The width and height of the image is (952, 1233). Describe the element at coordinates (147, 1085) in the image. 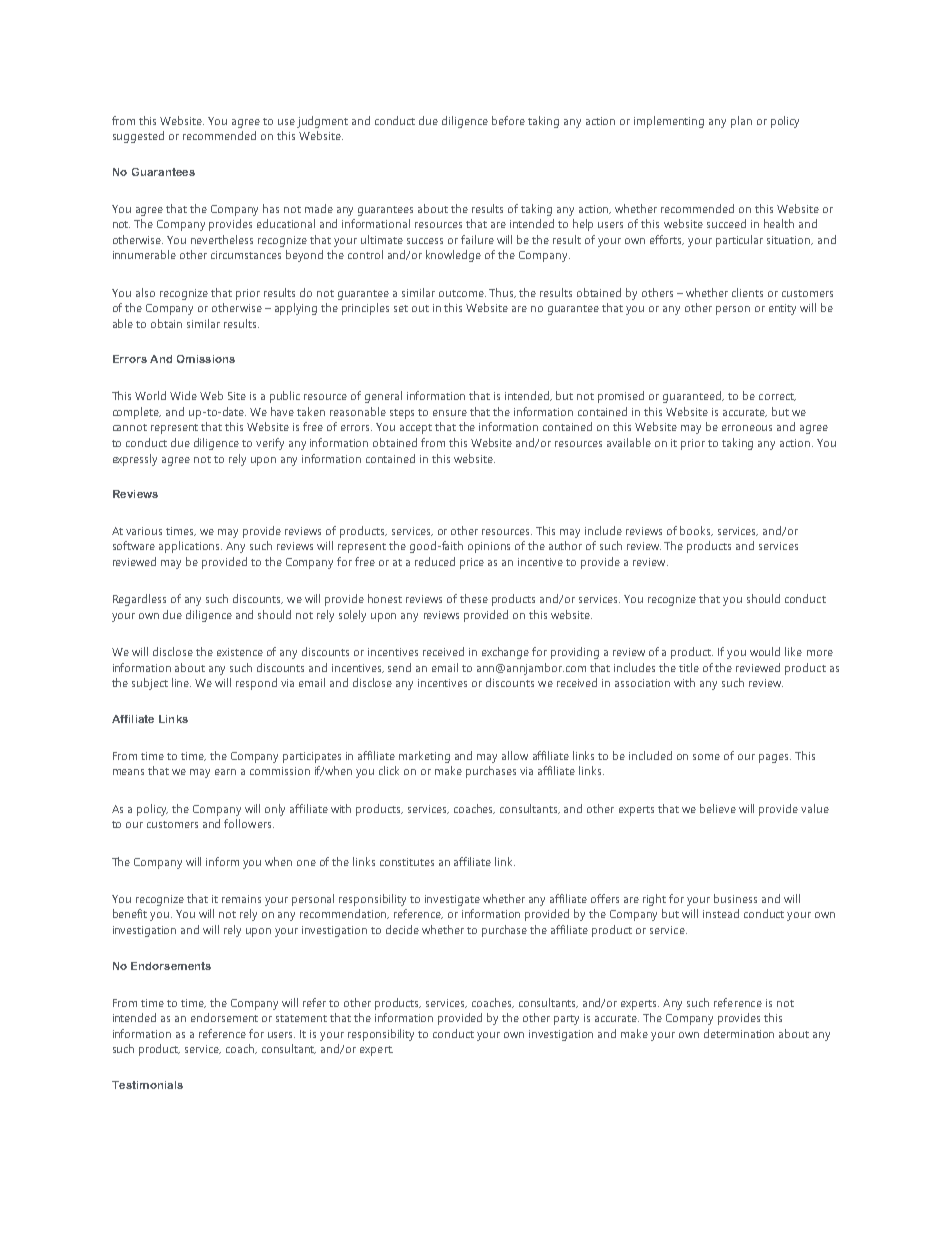

I see `Testimonials` at that location.
